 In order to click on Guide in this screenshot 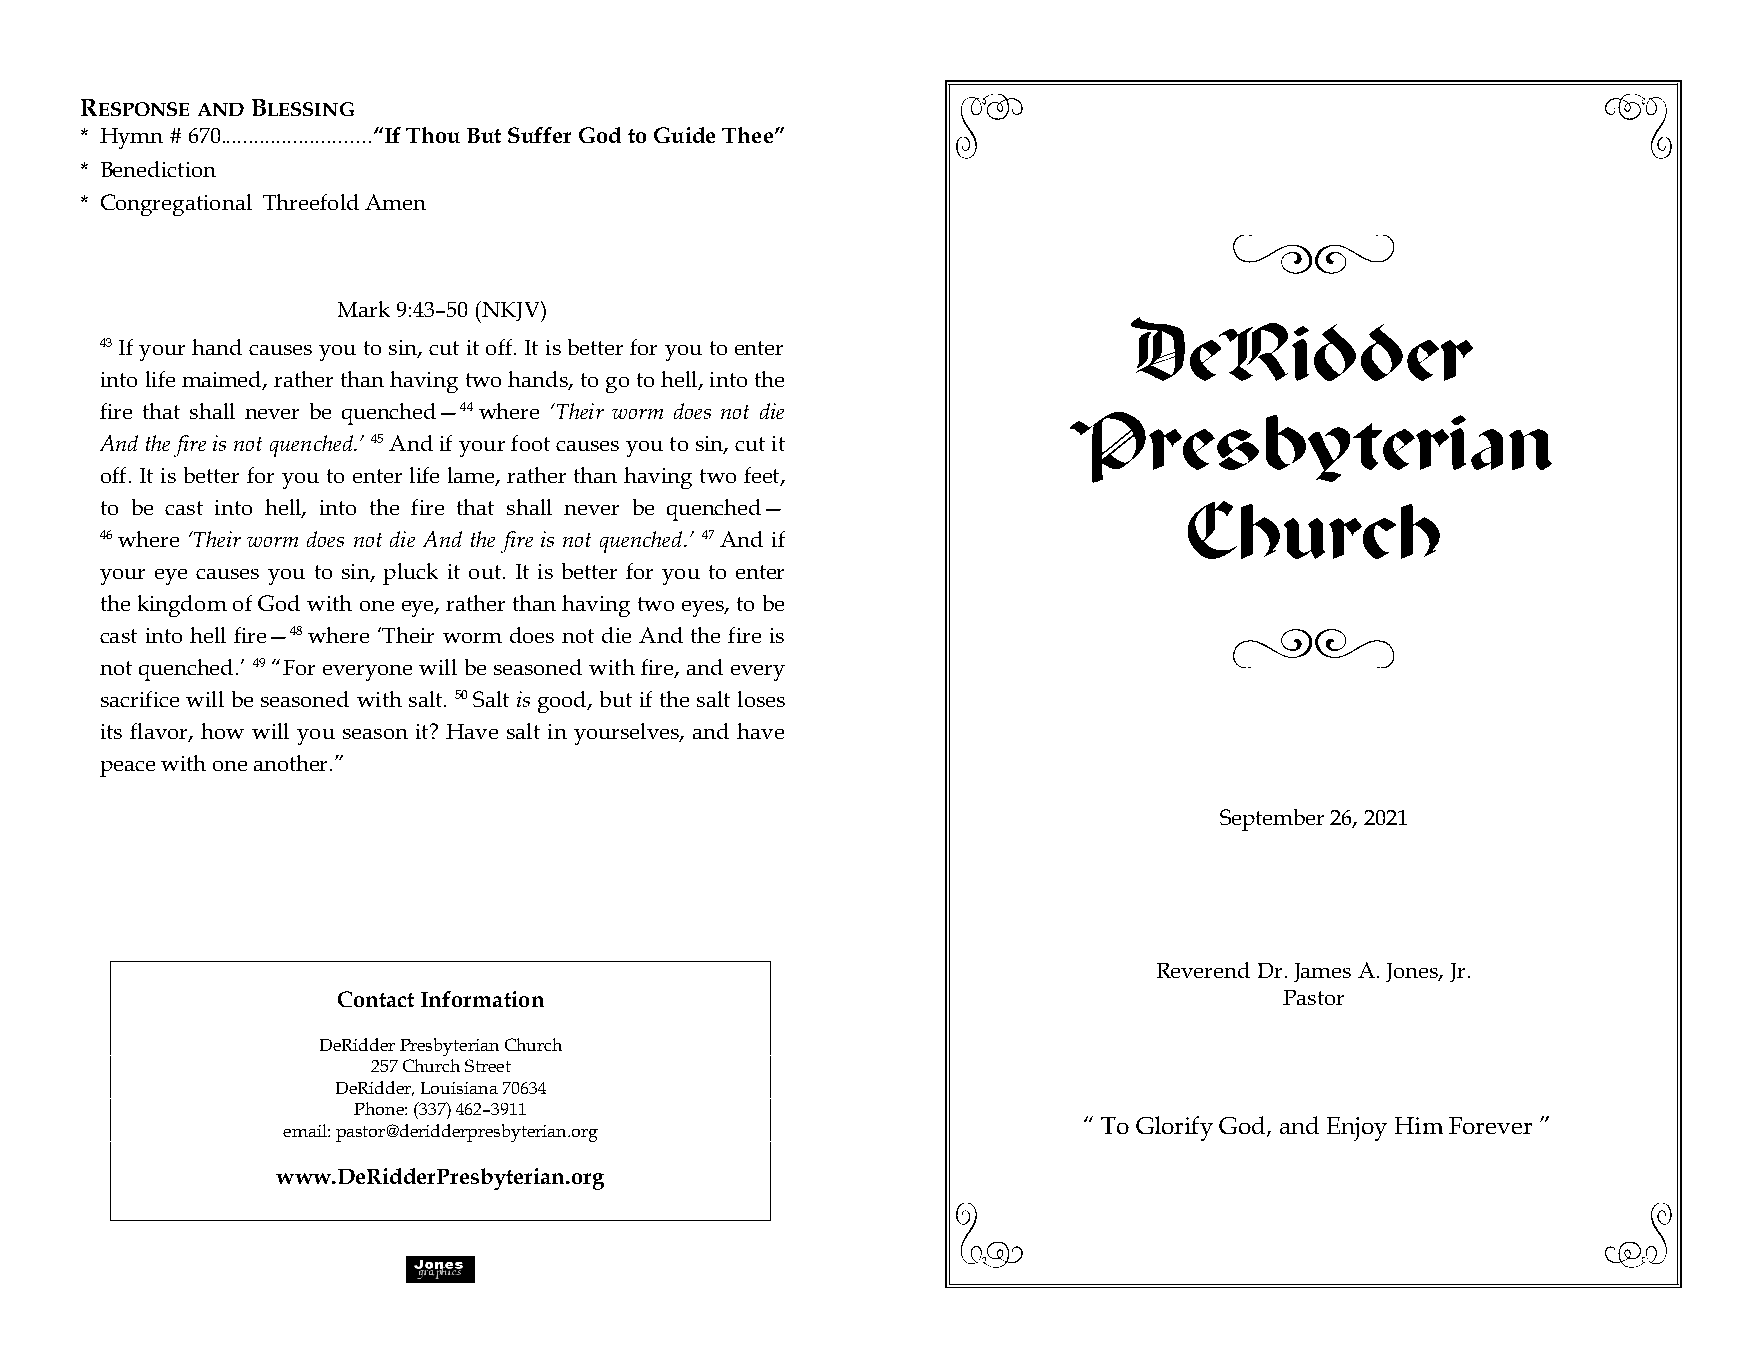, I will do `click(684, 135)`.
